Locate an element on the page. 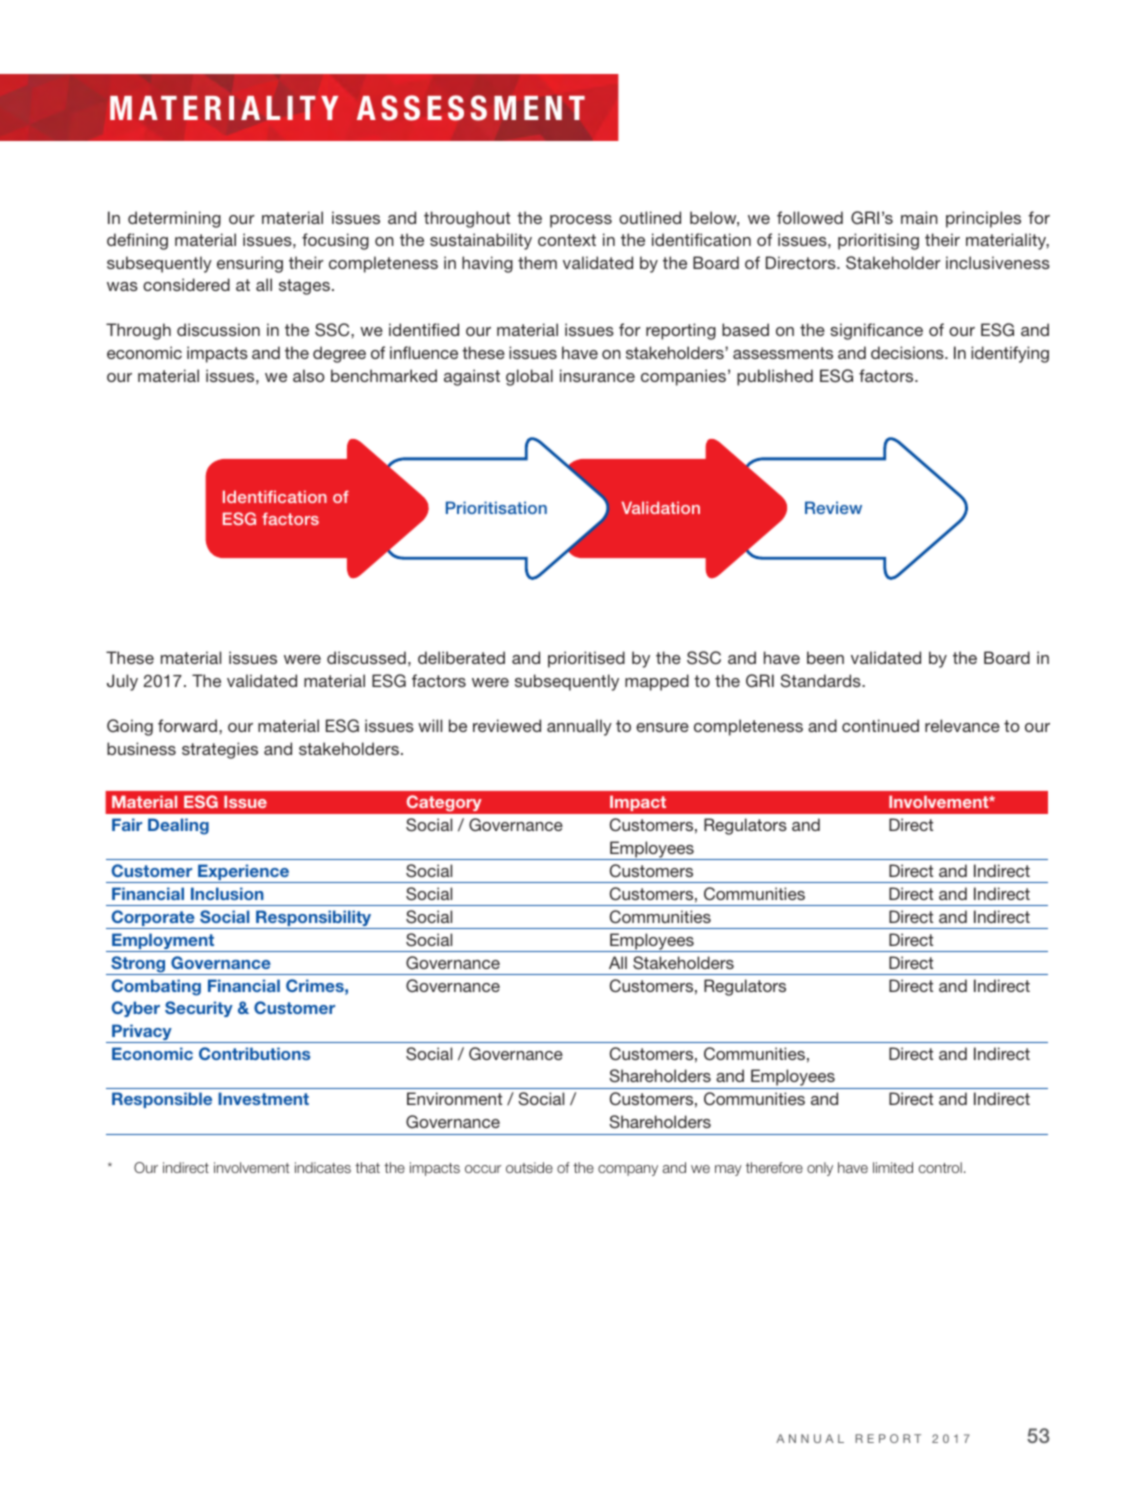 The image size is (1146, 1493). Investment is located at coordinates (263, 1098).
